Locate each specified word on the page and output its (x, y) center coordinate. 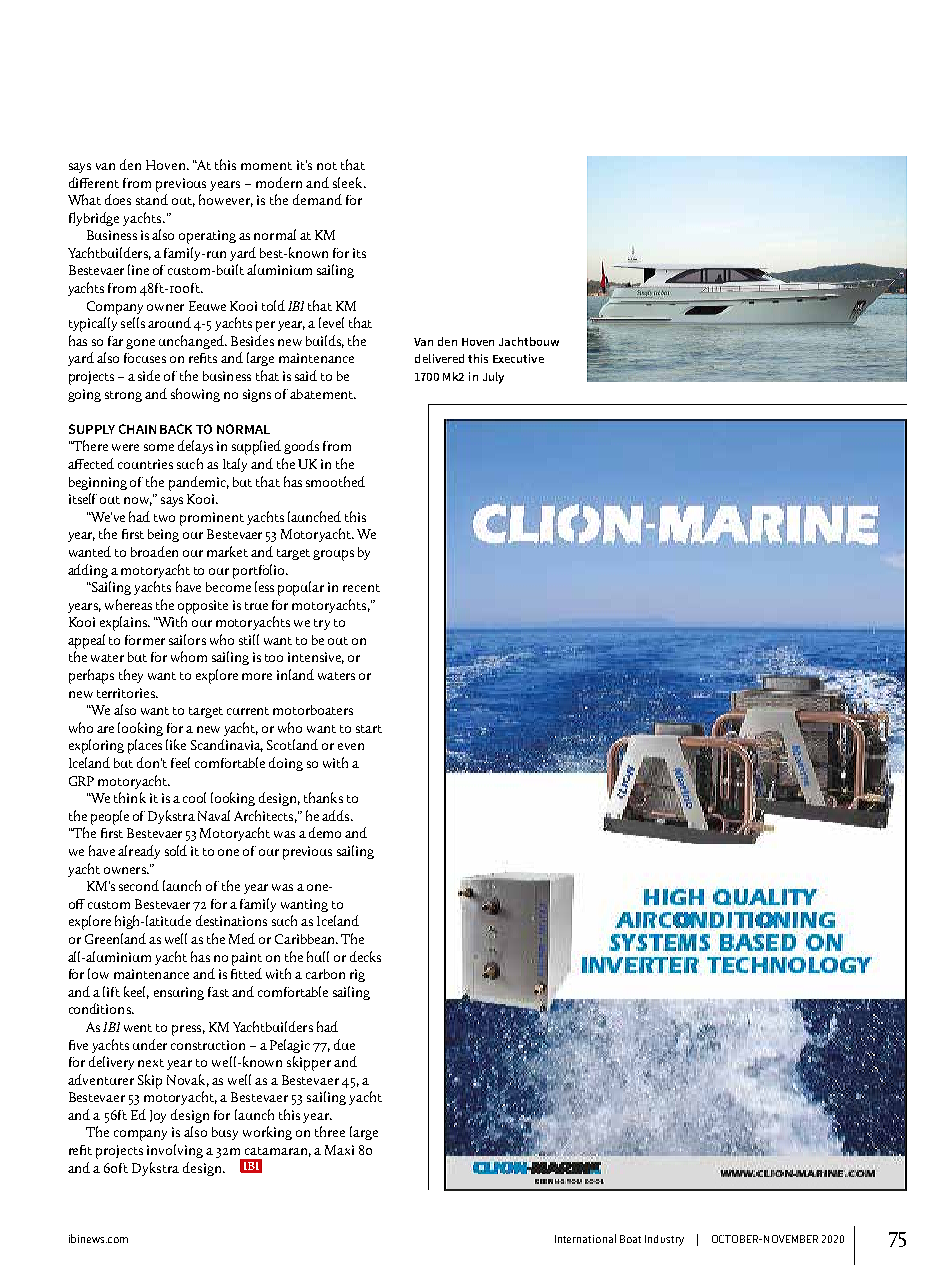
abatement (323, 394)
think (130, 797)
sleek (349, 182)
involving (175, 1151)
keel (136, 992)
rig (357, 975)
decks (365, 956)
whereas (128, 604)
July (493, 378)
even (351, 746)
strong (123, 396)
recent (361, 588)
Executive (518, 358)
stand (152, 199)
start (369, 729)
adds (337, 815)
